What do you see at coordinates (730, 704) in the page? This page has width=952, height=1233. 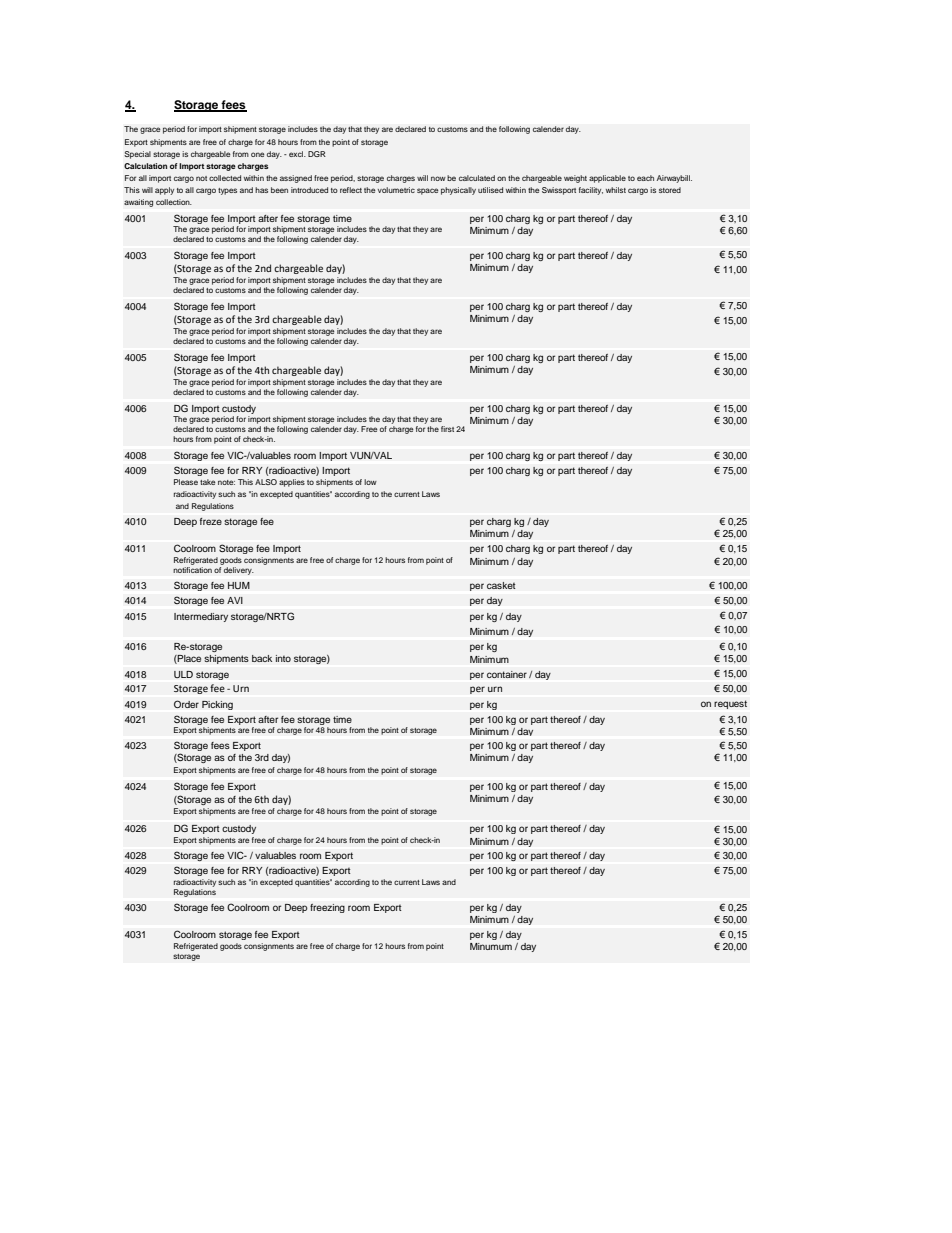 I see `request` at bounding box center [730, 704].
